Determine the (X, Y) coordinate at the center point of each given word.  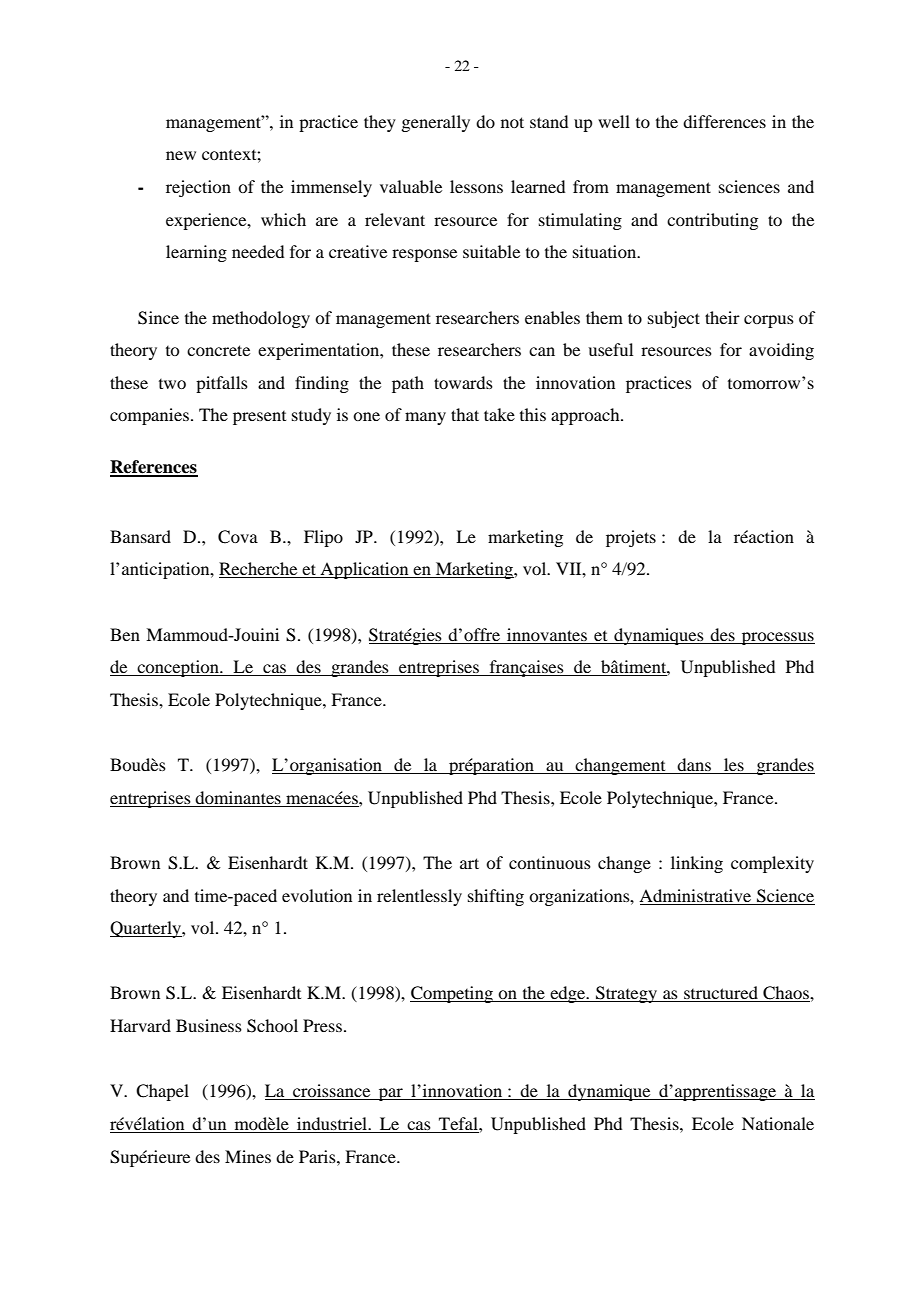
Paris (318, 1156)
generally (435, 123)
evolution (317, 895)
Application (364, 570)
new (181, 155)
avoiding (781, 351)
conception (178, 668)
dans (695, 766)
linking (697, 864)
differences (724, 121)
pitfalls (222, 384)
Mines (248, 1156)
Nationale (778, 1123)
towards (463, 382)
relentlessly (419, 897)
